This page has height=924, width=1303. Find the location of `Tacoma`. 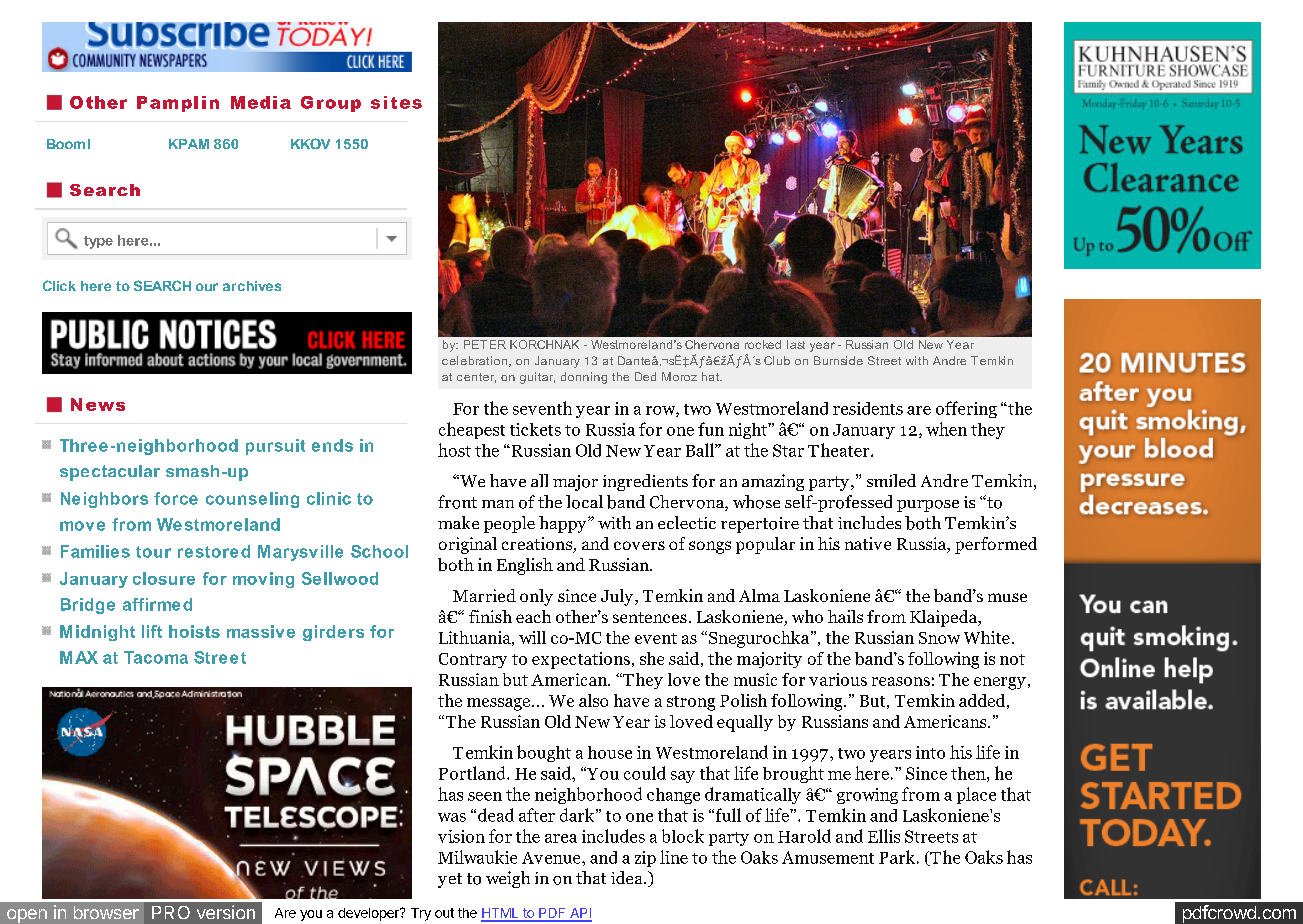

Tacoma is located at coordinates (156, 657).
